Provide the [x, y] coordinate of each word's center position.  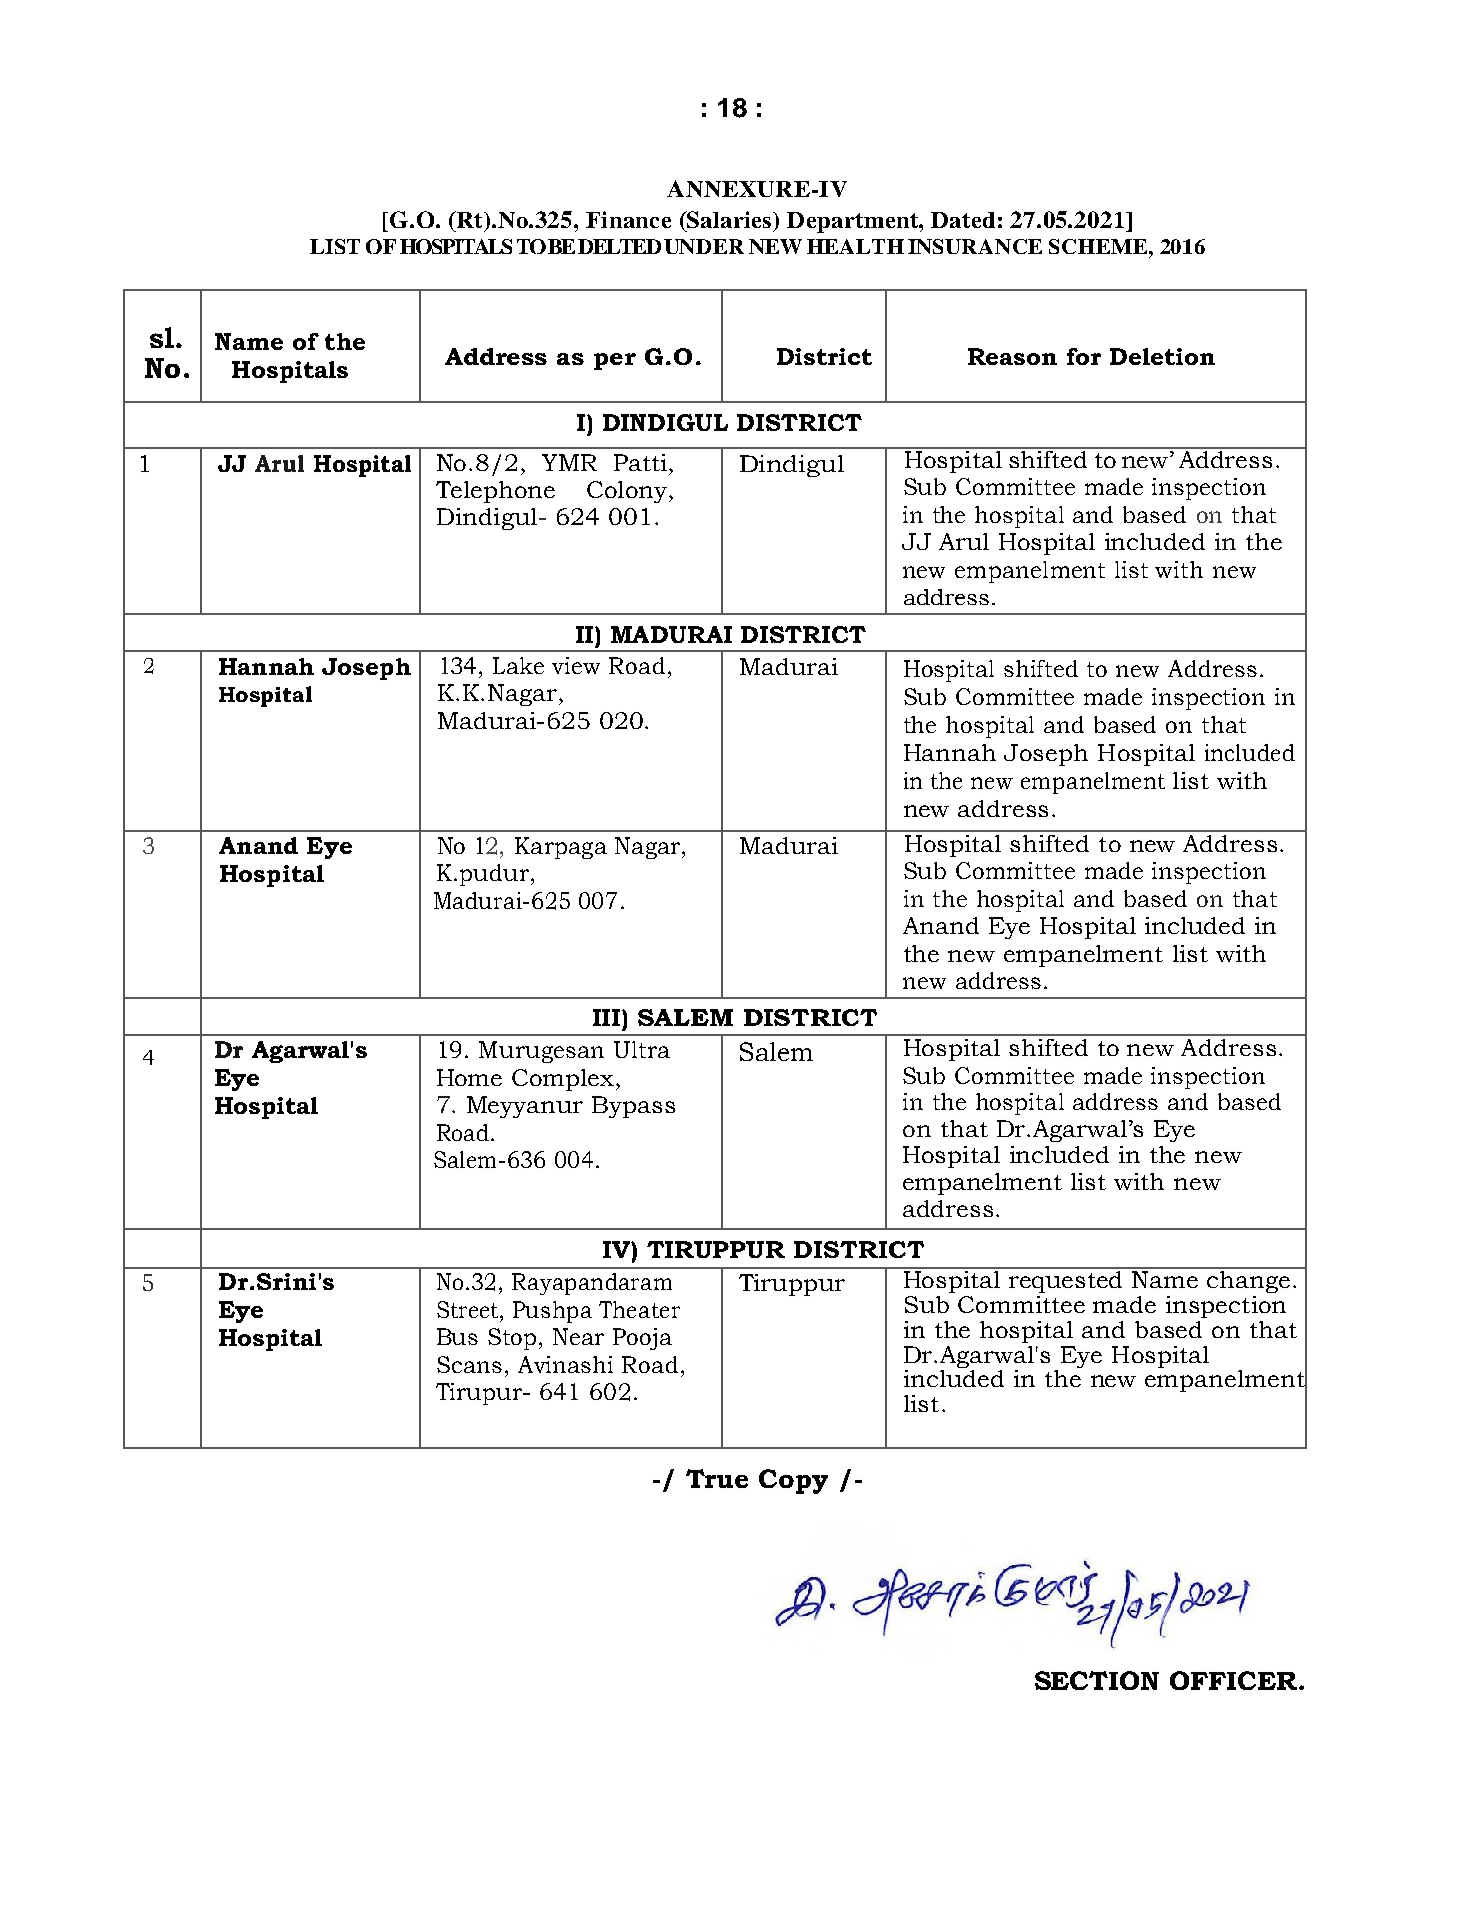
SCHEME [1099, 246]
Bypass [633, 1107]
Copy [793, 1481]
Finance [628, 219]
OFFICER [1235, 1680]
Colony [628, 492]
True [717, 1478]
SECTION [1097, 1680]
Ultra [642, 1049]
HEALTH [855, 246]
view [576, 665]
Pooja [642, 1339]
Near [578, 1336]
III [606, 1017]
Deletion [1162, 356]
